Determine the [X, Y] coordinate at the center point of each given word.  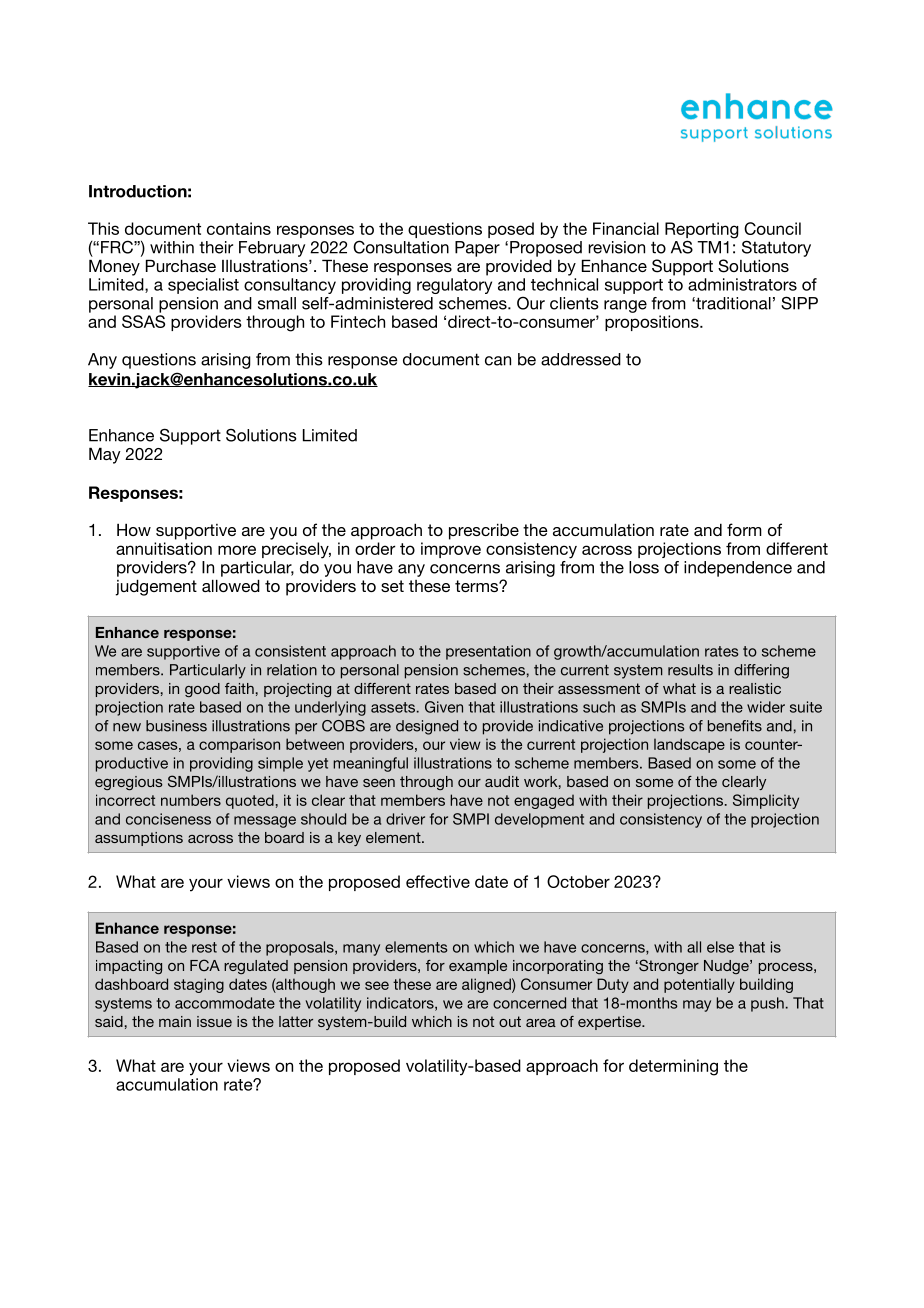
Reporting [702, 231]
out [510, 1021]
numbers [191, 800]
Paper [477, 249]
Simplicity [766, 801]
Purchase [181, 265]
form [744, 529]
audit [502, 781]
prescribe [484, 531]
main [175, 1021]
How [134, 529]
